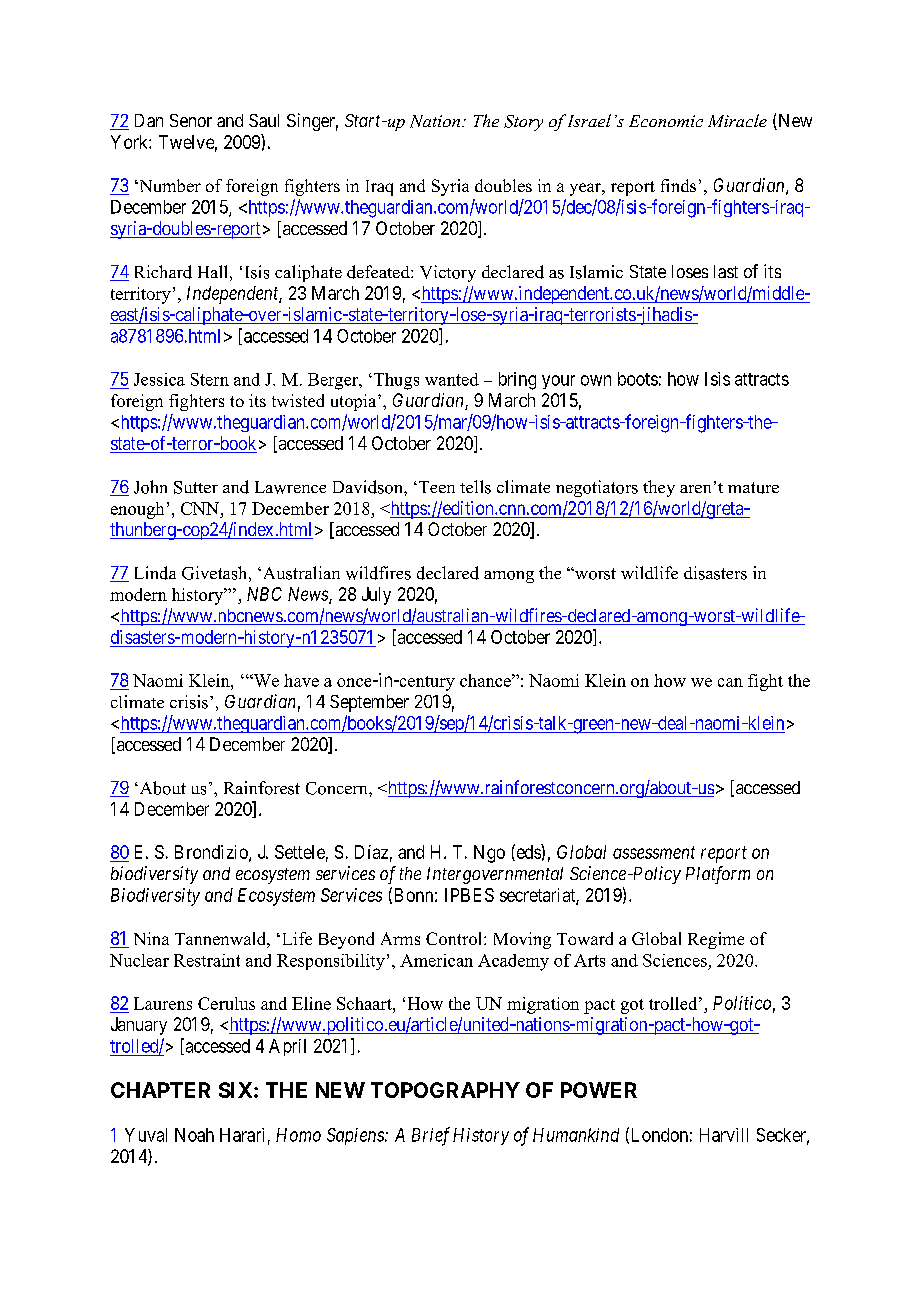 Image resolution: width=924 pixels, height=1308 pixels. What do you see at coordinates (210, 379) in the document?
I see `Stern` at bounding box center [210, 379].
